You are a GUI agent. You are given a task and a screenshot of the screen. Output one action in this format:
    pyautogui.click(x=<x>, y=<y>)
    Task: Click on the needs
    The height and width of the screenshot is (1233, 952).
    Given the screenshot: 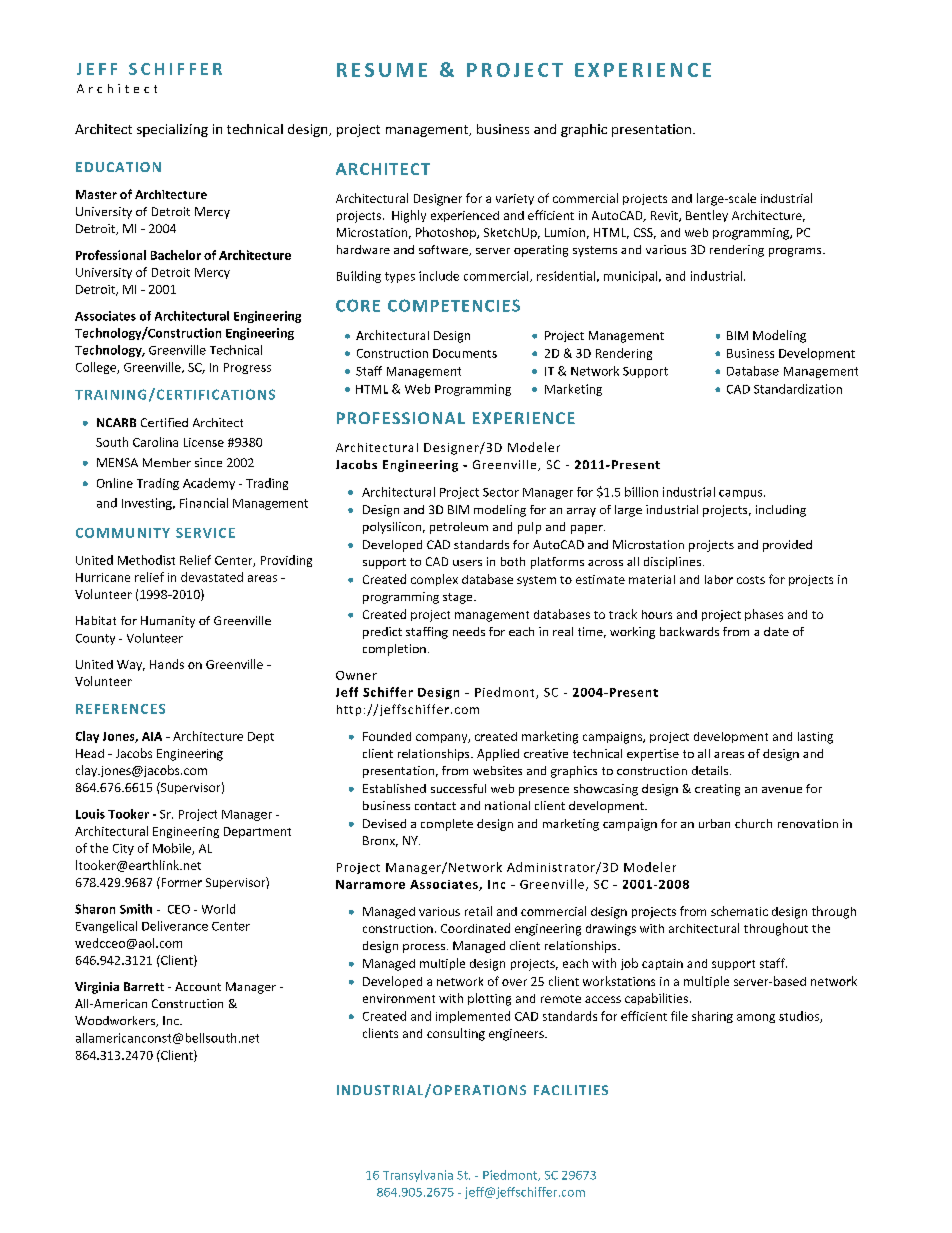 What is the action you would take?
    pyautogui.click(x=469, y=631)
